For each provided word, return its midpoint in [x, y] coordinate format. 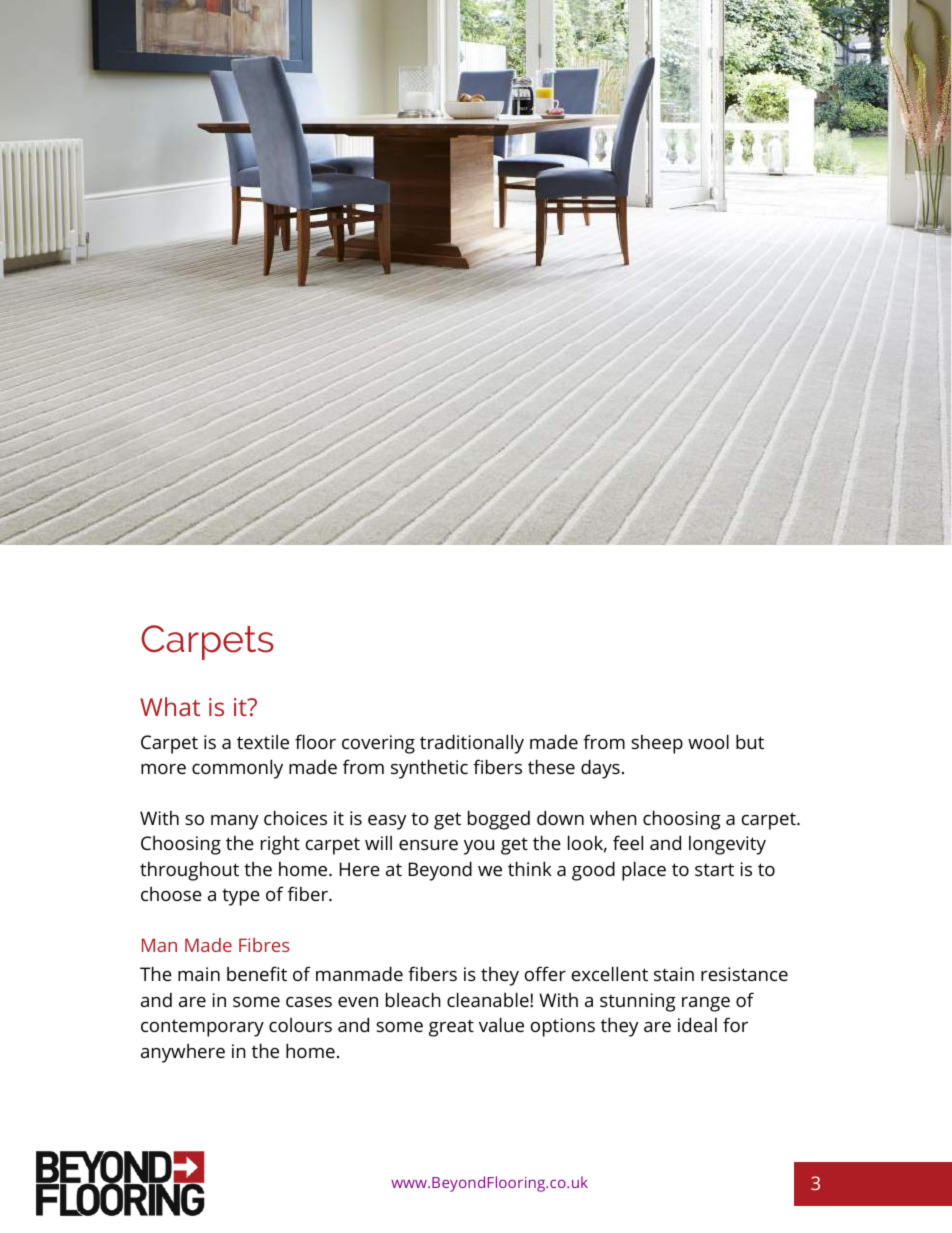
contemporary [202, 1028]
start [714, 869]
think [530, 868]
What [170, 706]
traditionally [472, 744]
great [451, 1028]
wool [708, 741]
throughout [189, 871]
